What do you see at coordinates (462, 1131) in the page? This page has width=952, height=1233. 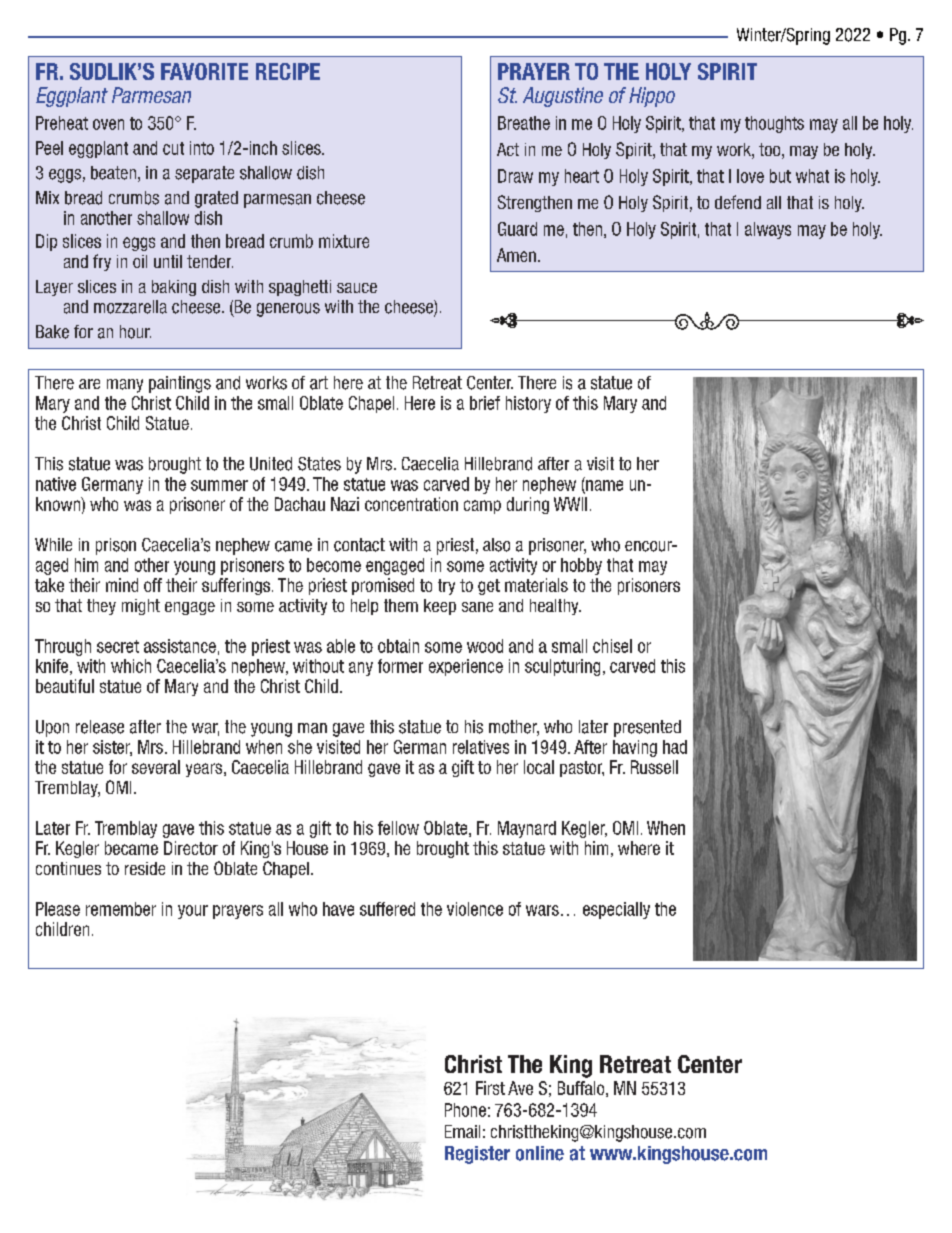 I see `Email` at bounding box center [462, 1131].
